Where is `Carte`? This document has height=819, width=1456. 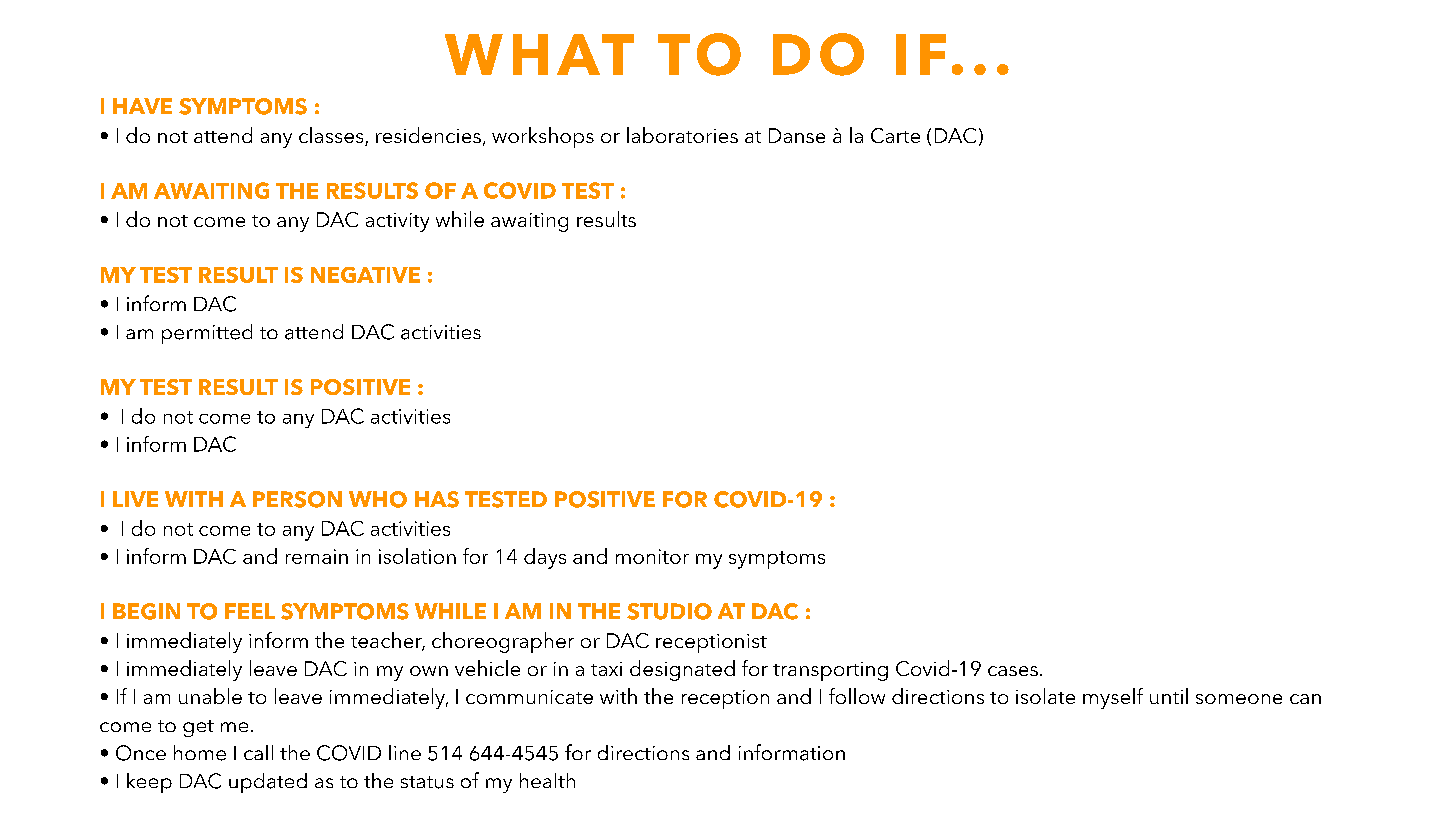 Carte is located at coordinates (895, 135).
